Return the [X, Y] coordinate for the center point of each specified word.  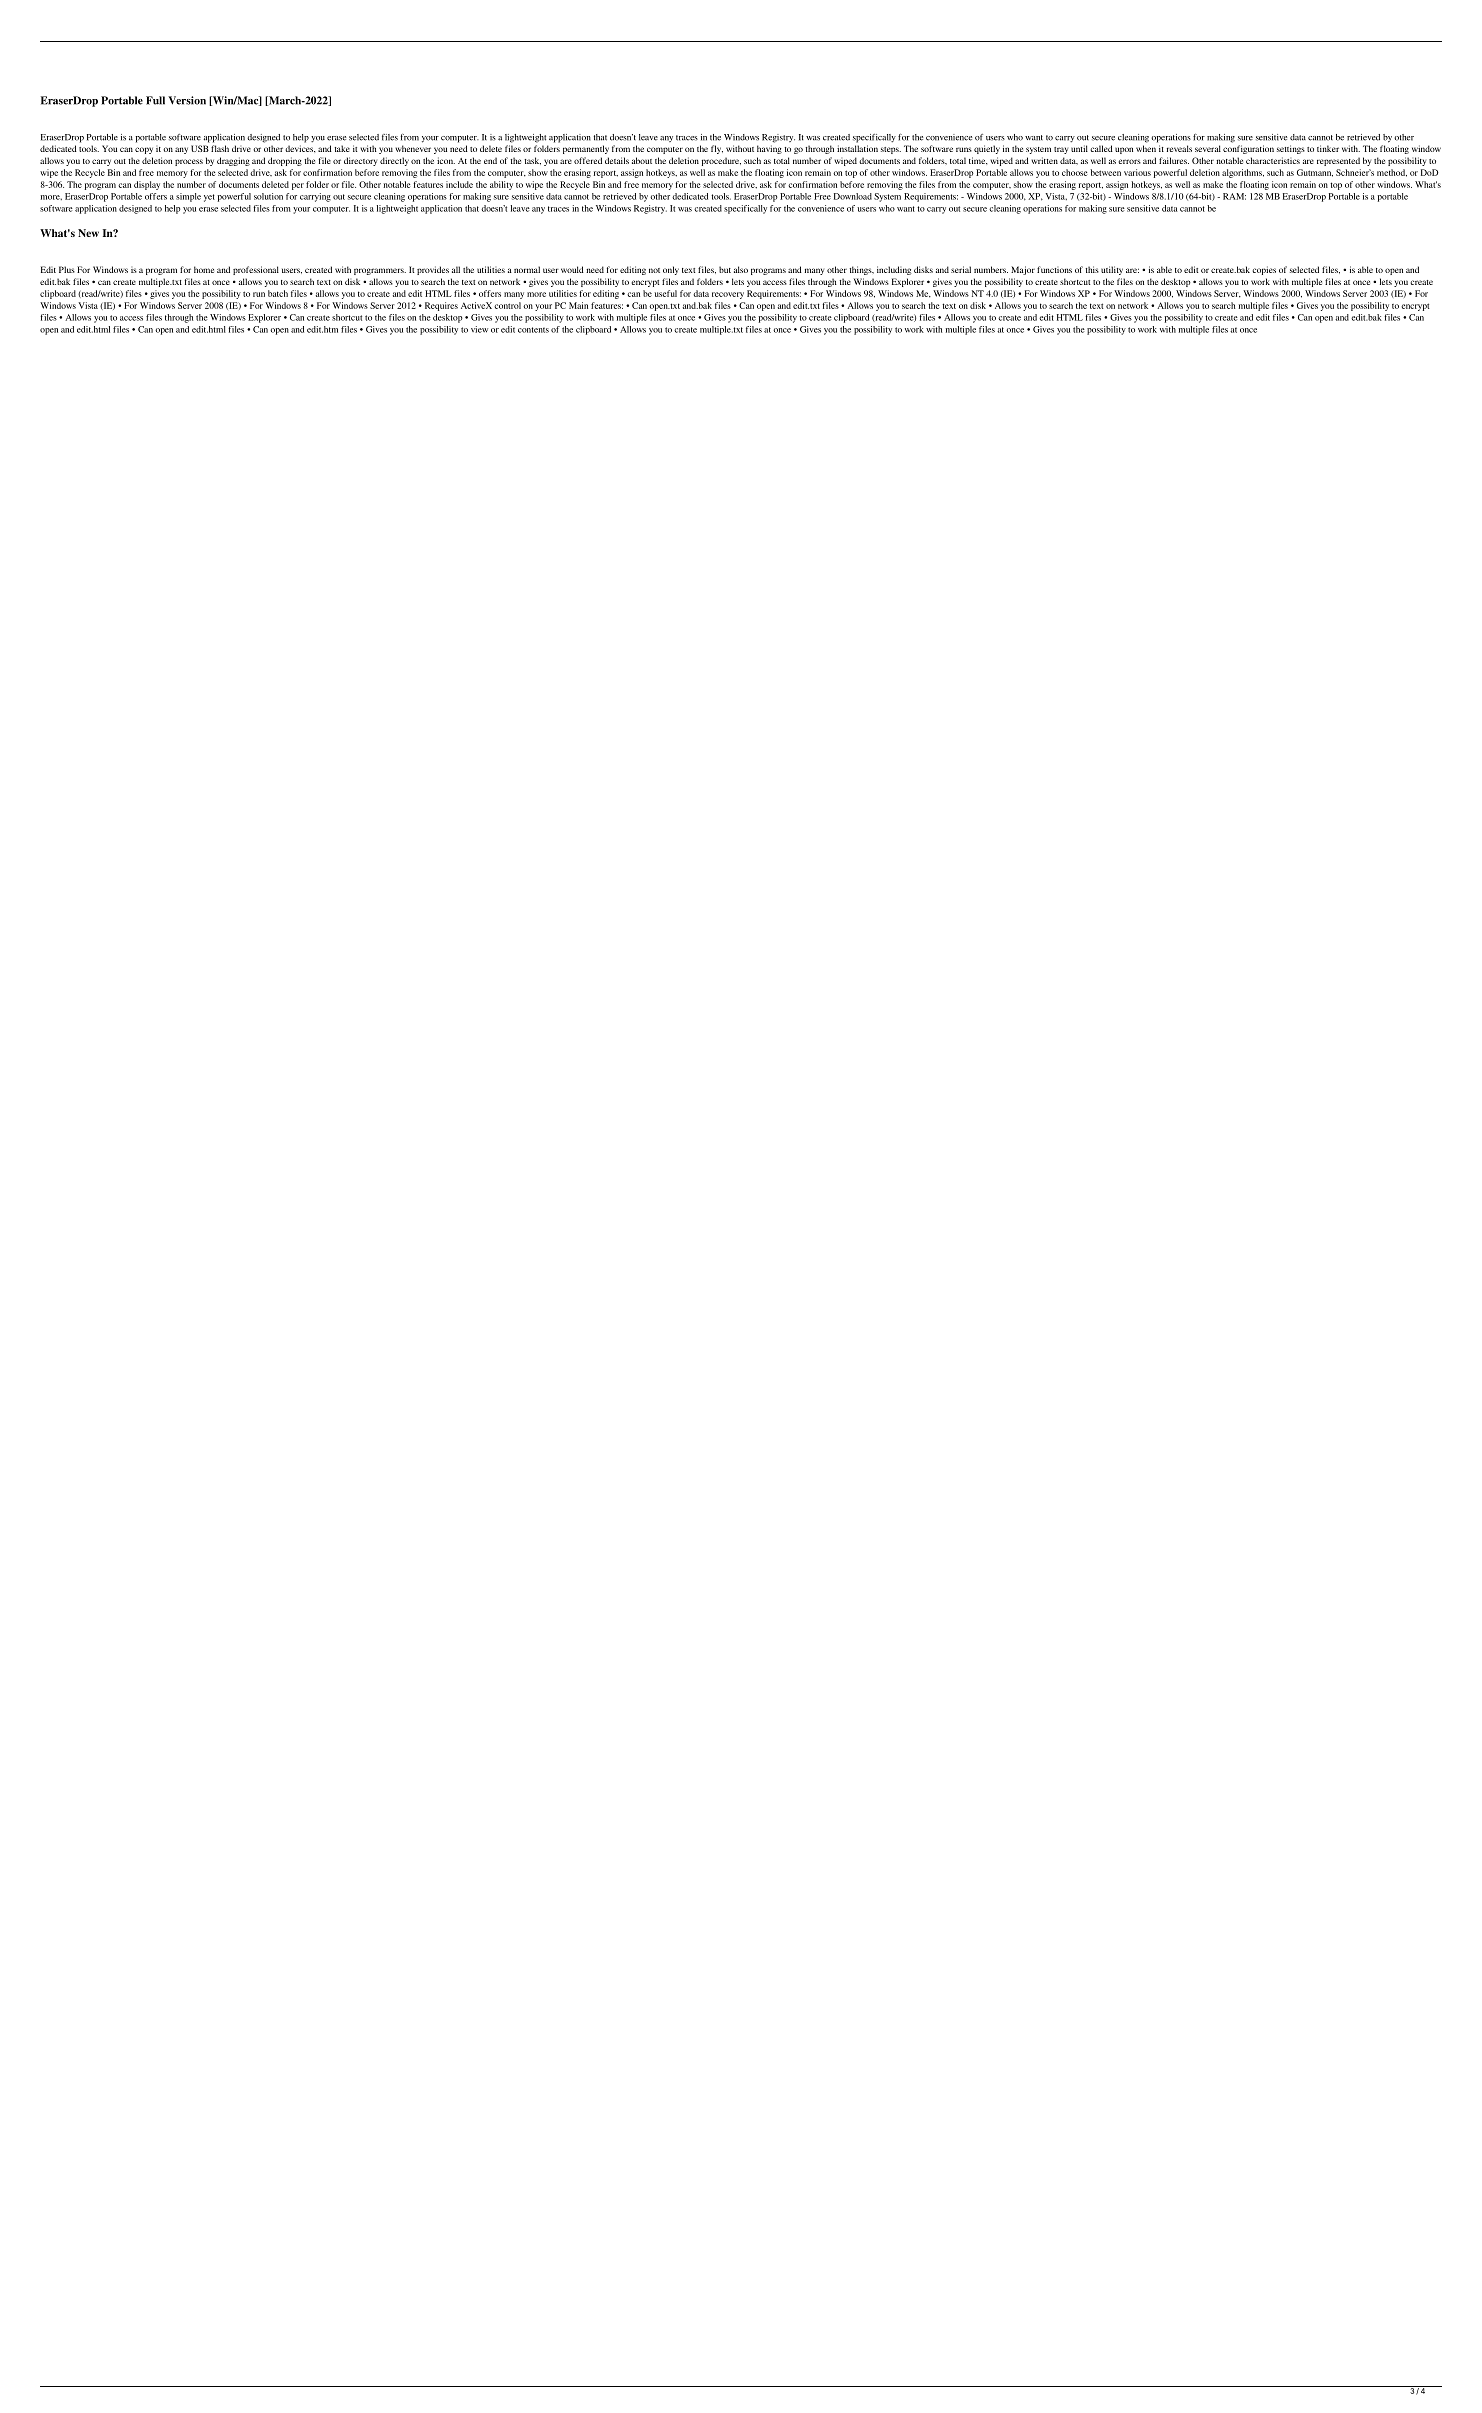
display [147, 185]
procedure [721, 161]
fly [717, 149]
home [204, 269]
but [725, 269]
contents [533, 330]
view [479, 329]
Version [187, 100]
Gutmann [1315, 173]
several [1208, 148]
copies [1264, 270]
